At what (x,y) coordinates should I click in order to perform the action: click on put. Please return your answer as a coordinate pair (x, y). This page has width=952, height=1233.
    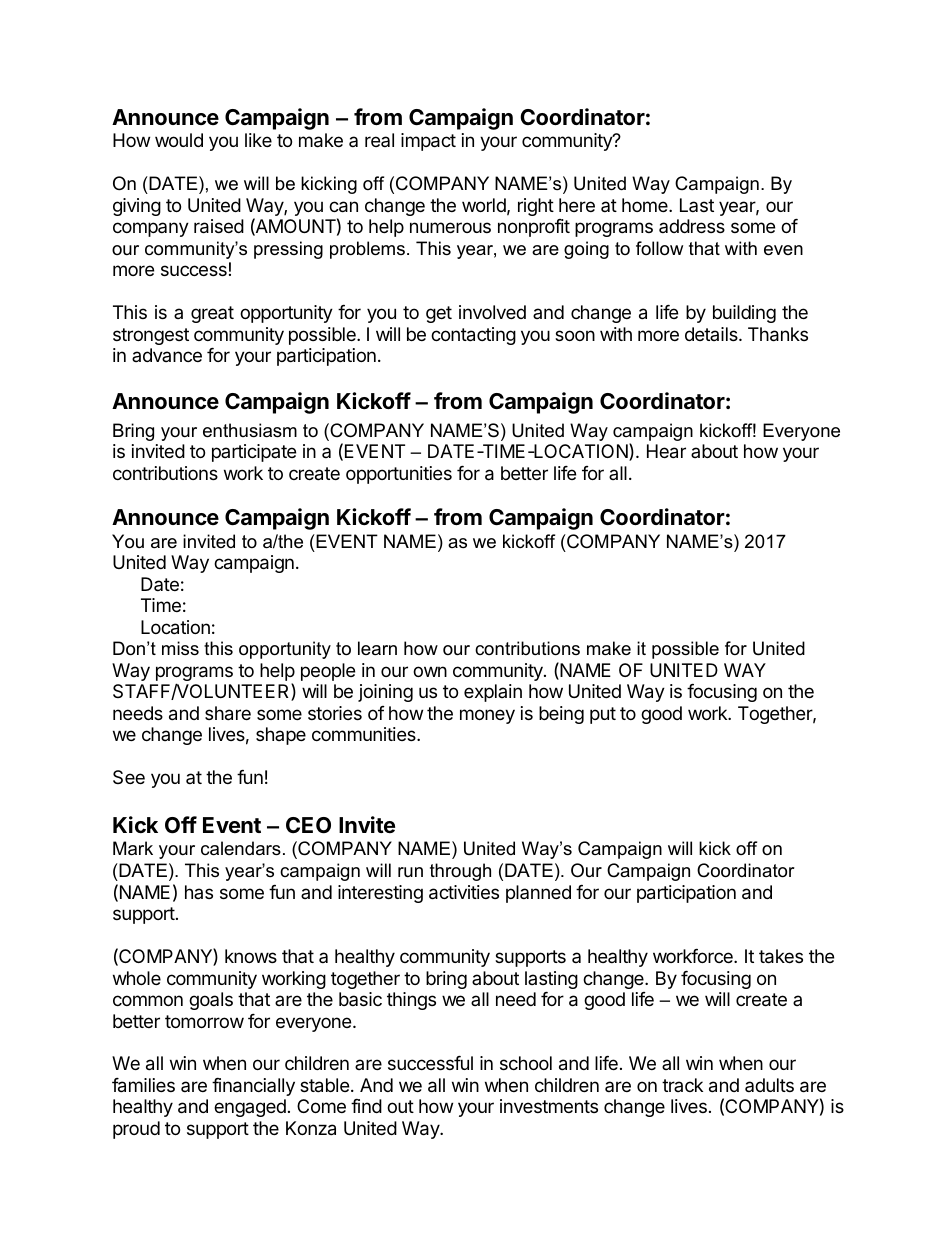
    Looking at the image, I should click on (603, 715).
